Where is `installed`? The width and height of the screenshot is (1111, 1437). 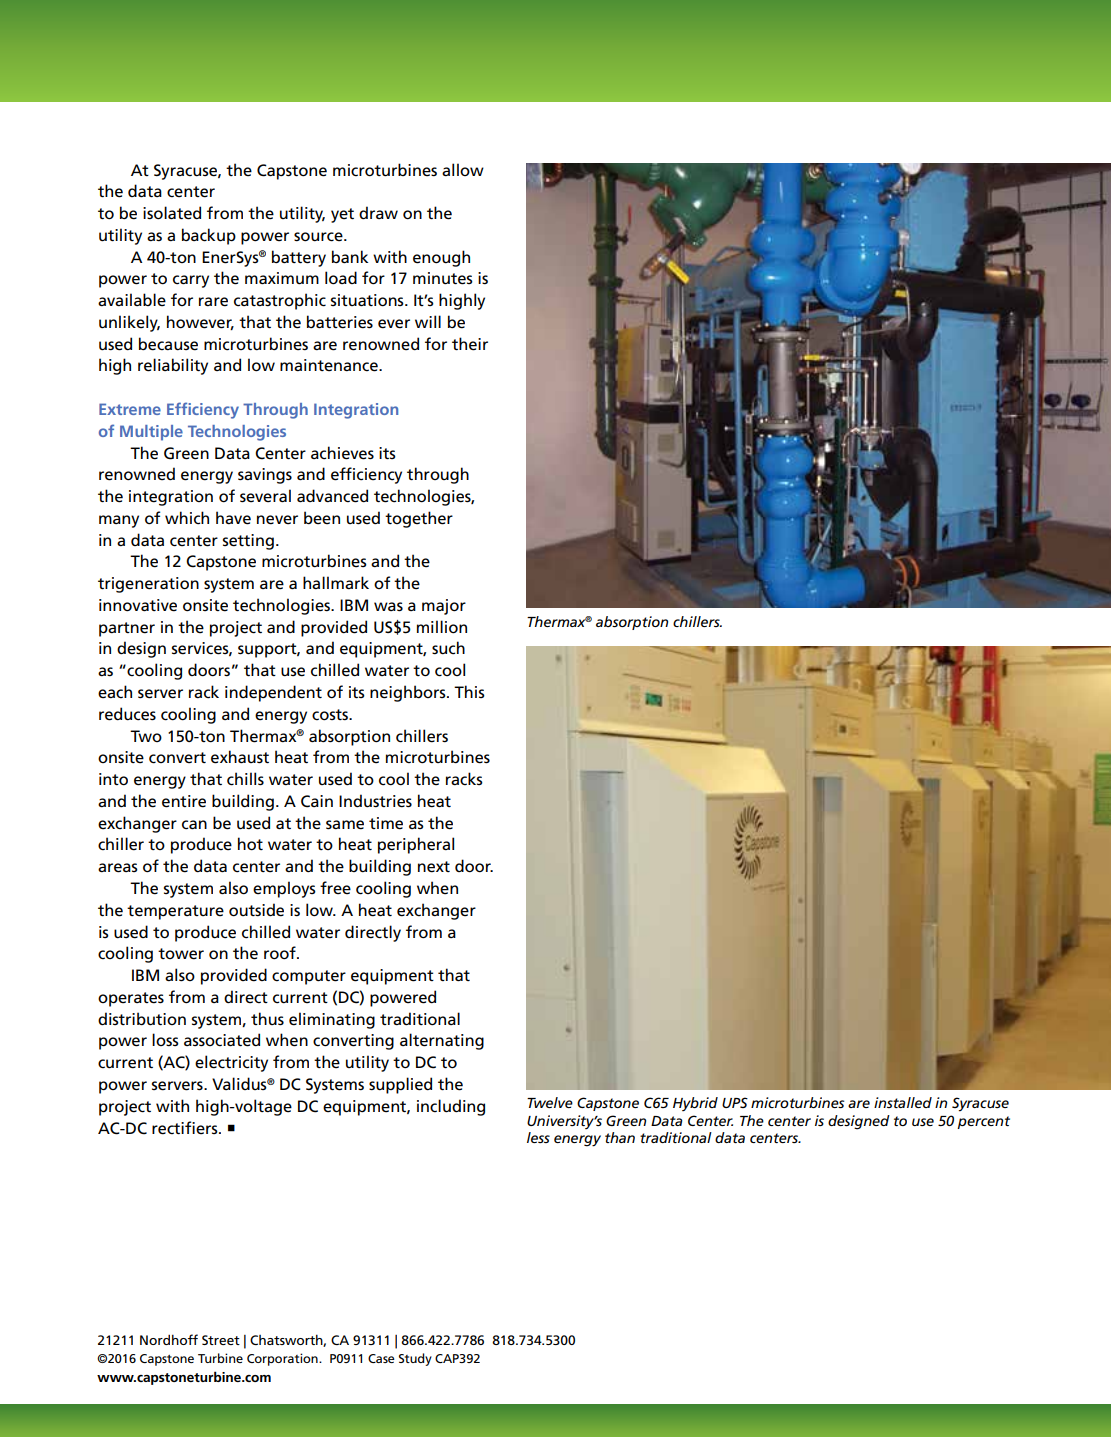 installed is located at coordinates (903, 1102).
